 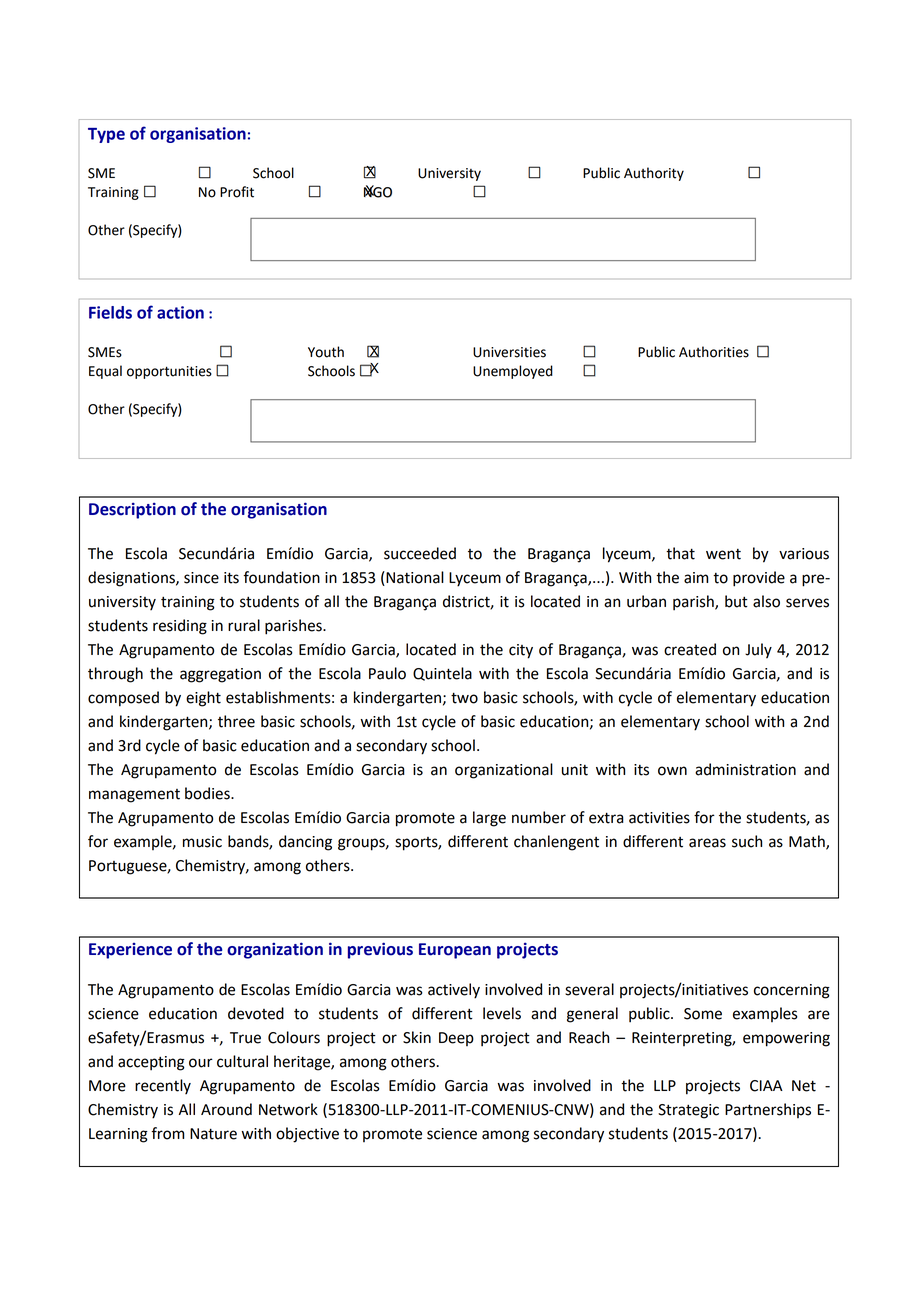 I want to click on Strategic, so click(x=688, y=1111).
